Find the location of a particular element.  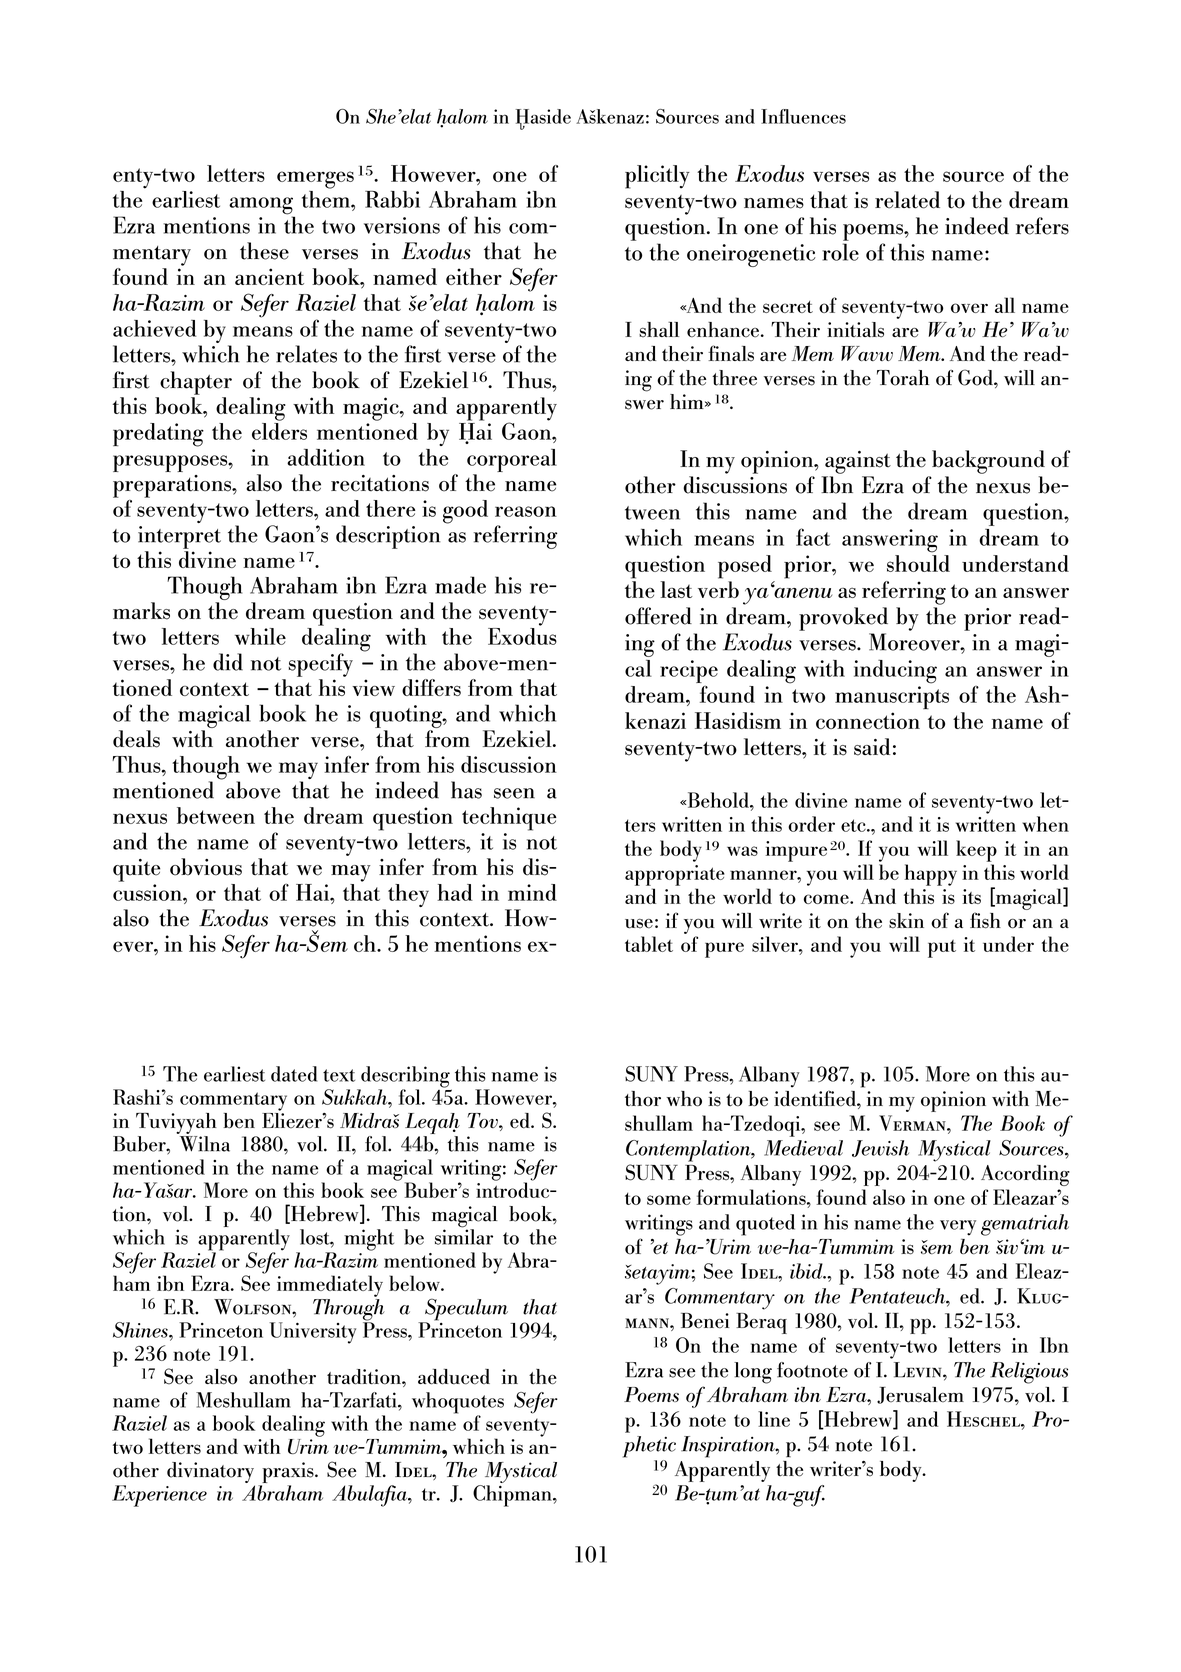

while is located at coordinates (260, 636).
